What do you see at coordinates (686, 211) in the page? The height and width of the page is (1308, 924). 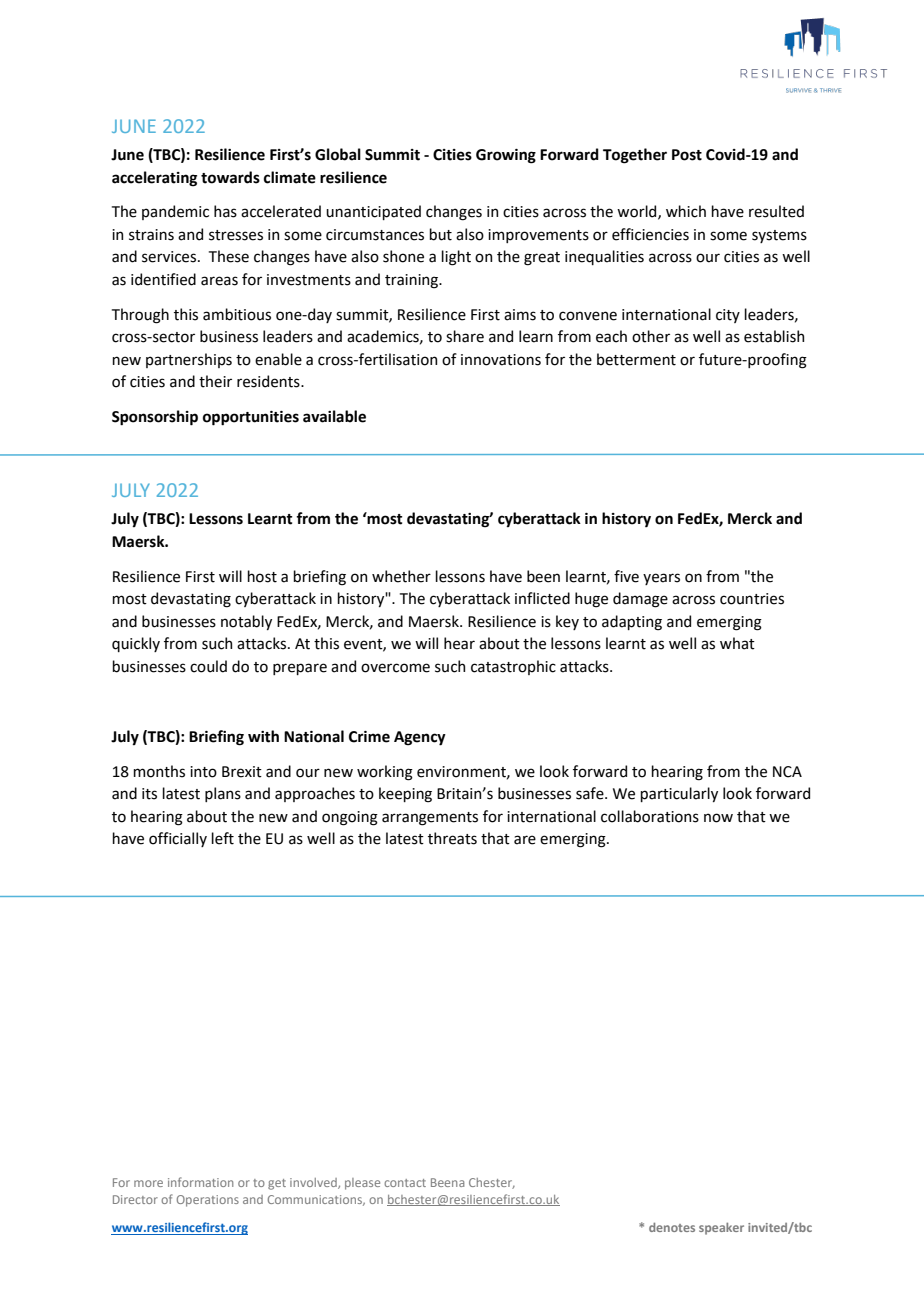 I see `which` at bounding box center [686, 211].
